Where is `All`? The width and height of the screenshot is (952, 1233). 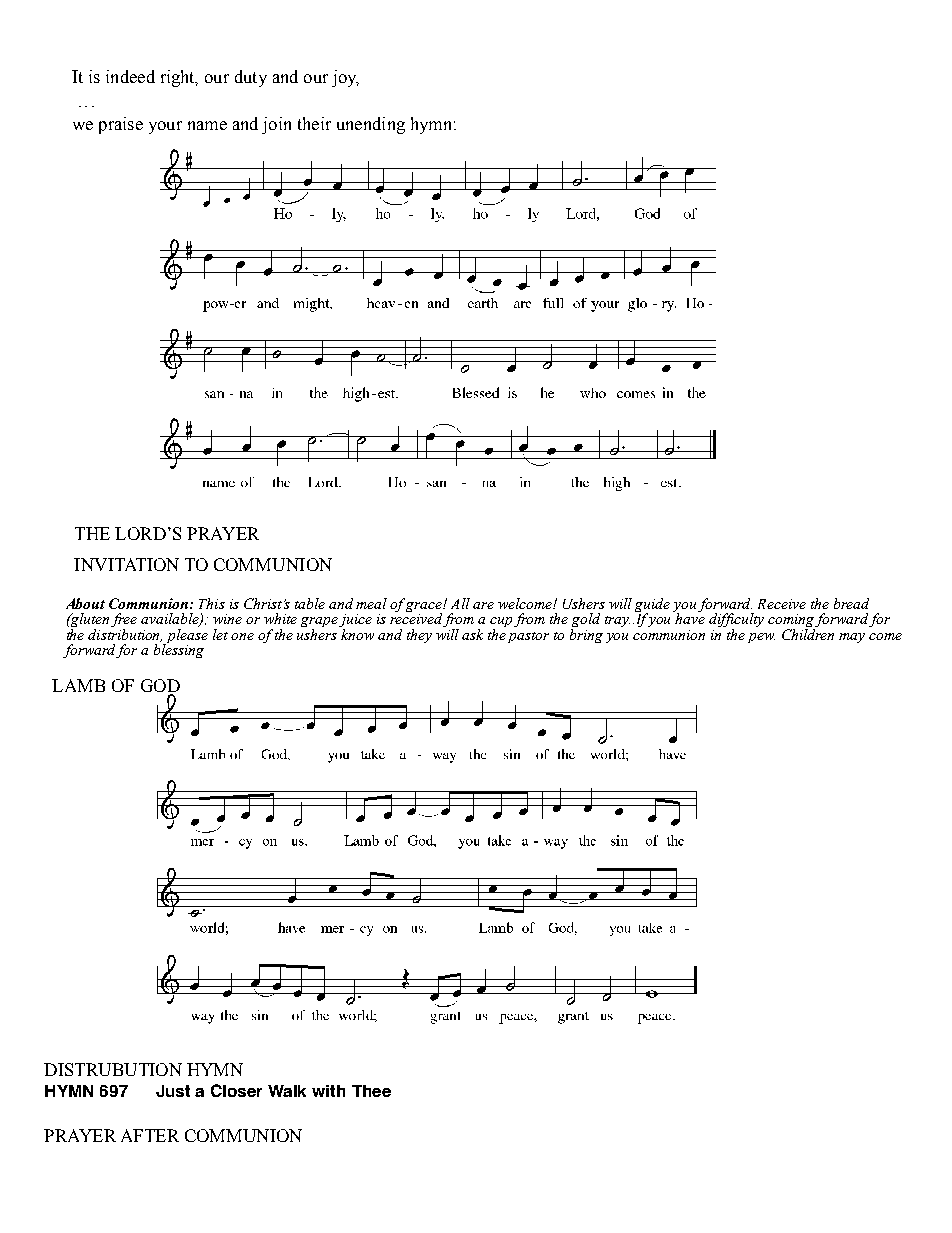 All is located at coordinates (460, 603).
